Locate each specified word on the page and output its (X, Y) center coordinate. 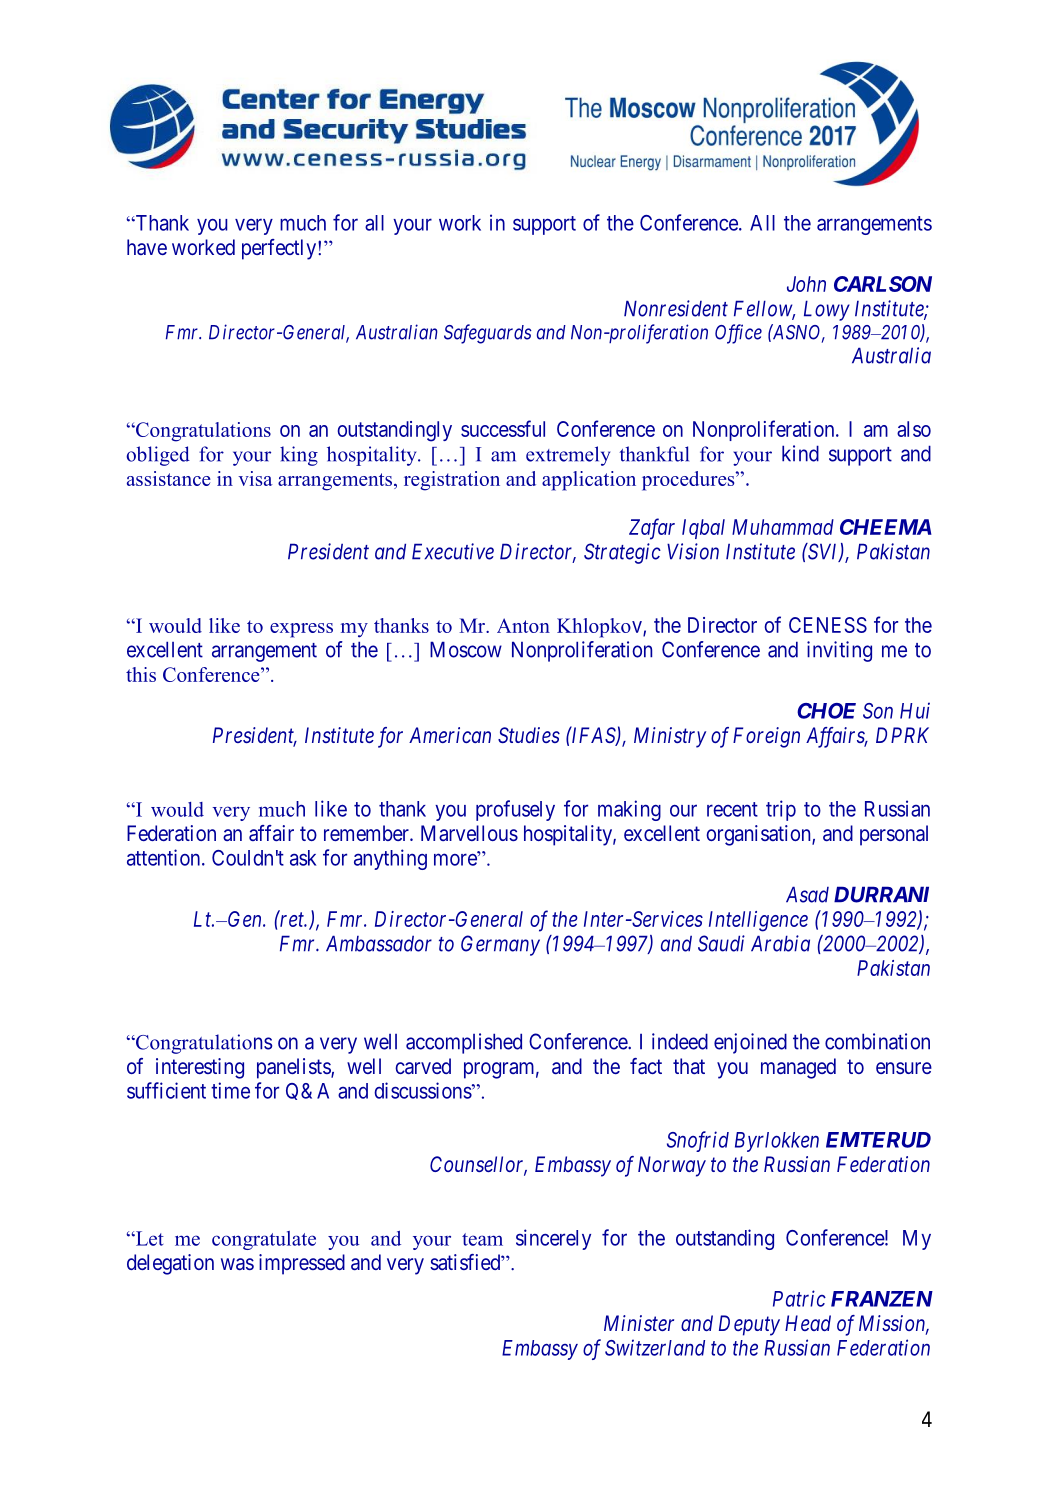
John (806, 284)
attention (165, 857)
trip (781, 810)
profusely (515, 810)
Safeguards (488, 334)
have (147, 247)
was (237, 1264)
